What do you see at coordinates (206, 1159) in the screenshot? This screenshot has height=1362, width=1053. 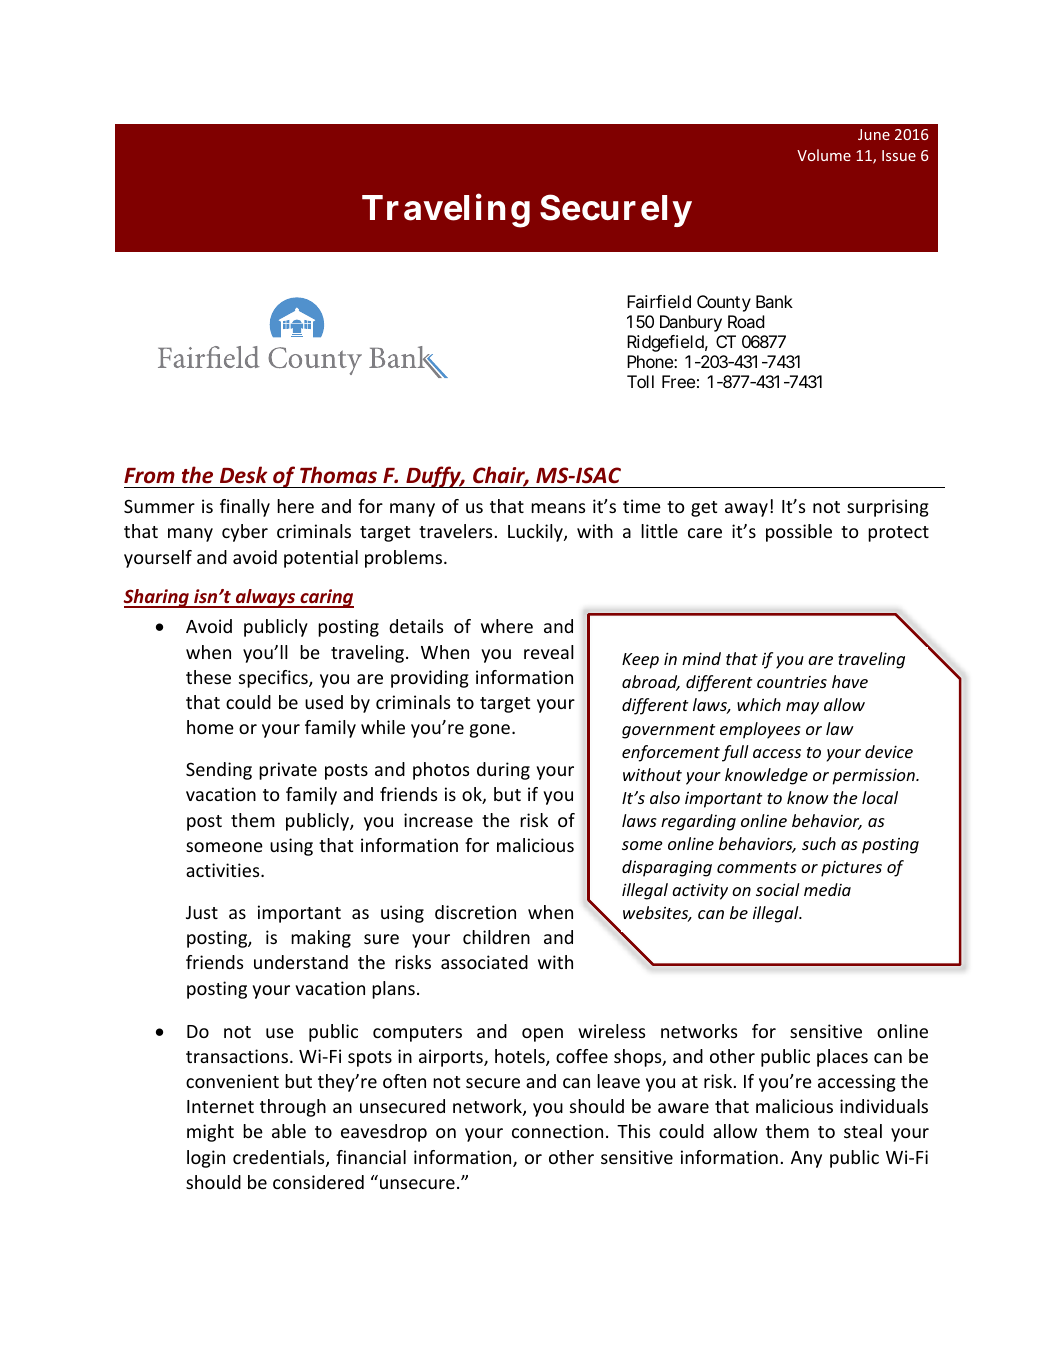 I see `login` at bounding box center [206, 1159].
